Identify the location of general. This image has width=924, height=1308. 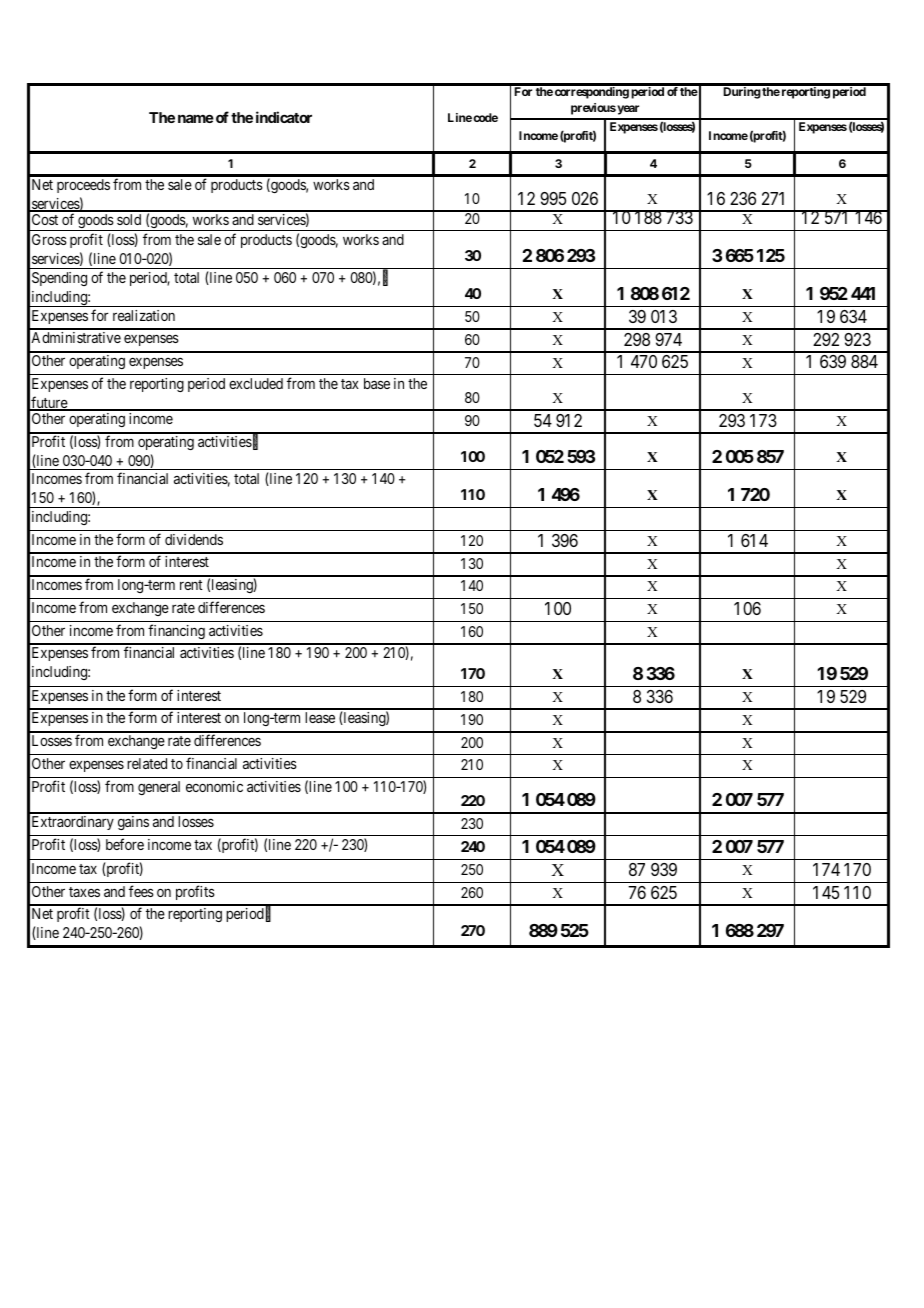
(159, 788).
